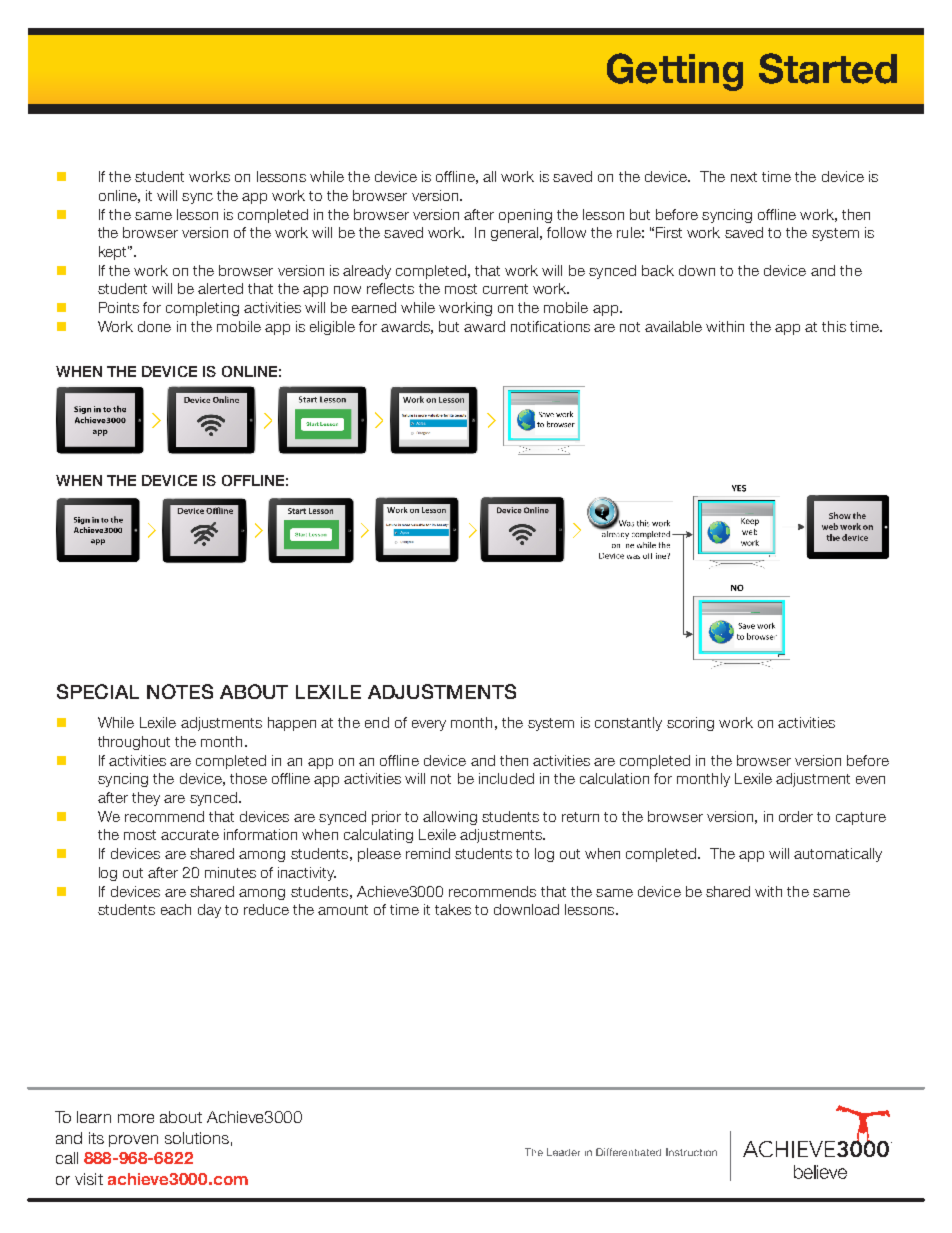  What do you see at coordinates (690, 724) in the screenshot?
I see `scoring` at bounding box center [690, 724].
